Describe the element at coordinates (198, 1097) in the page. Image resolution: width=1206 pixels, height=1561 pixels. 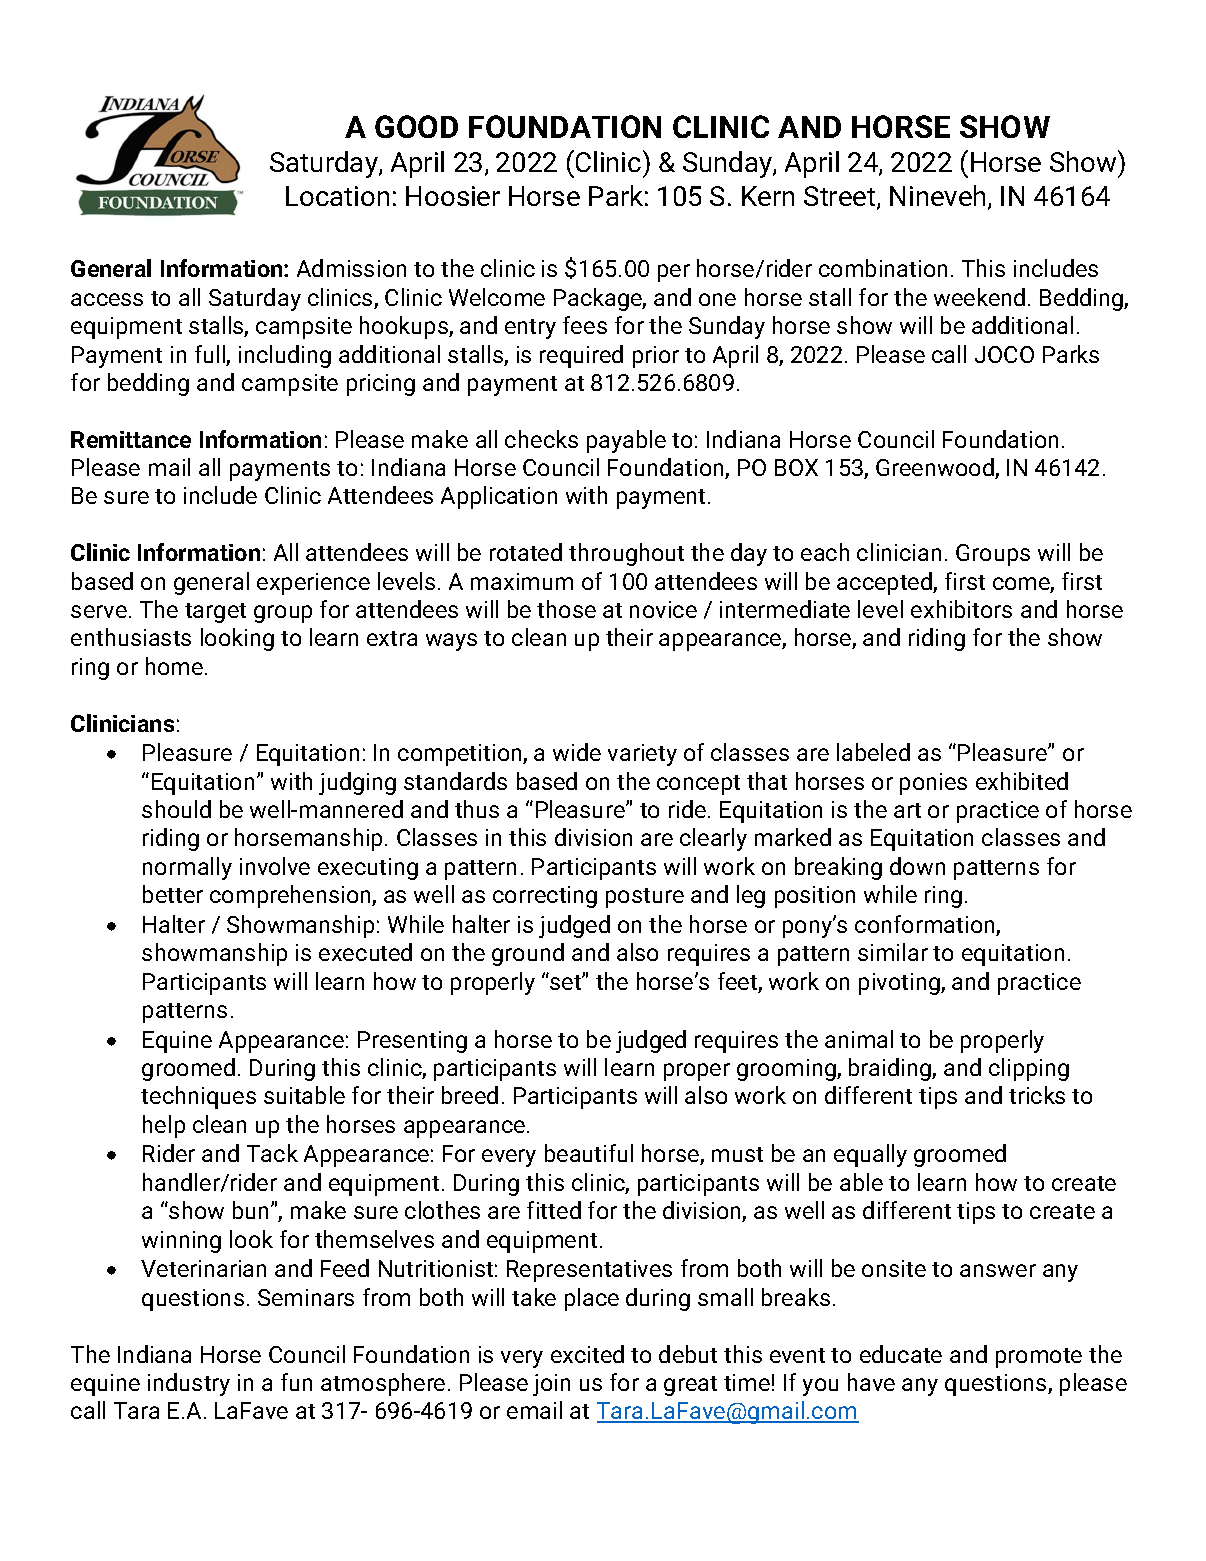
I see `techniques` at that location.
